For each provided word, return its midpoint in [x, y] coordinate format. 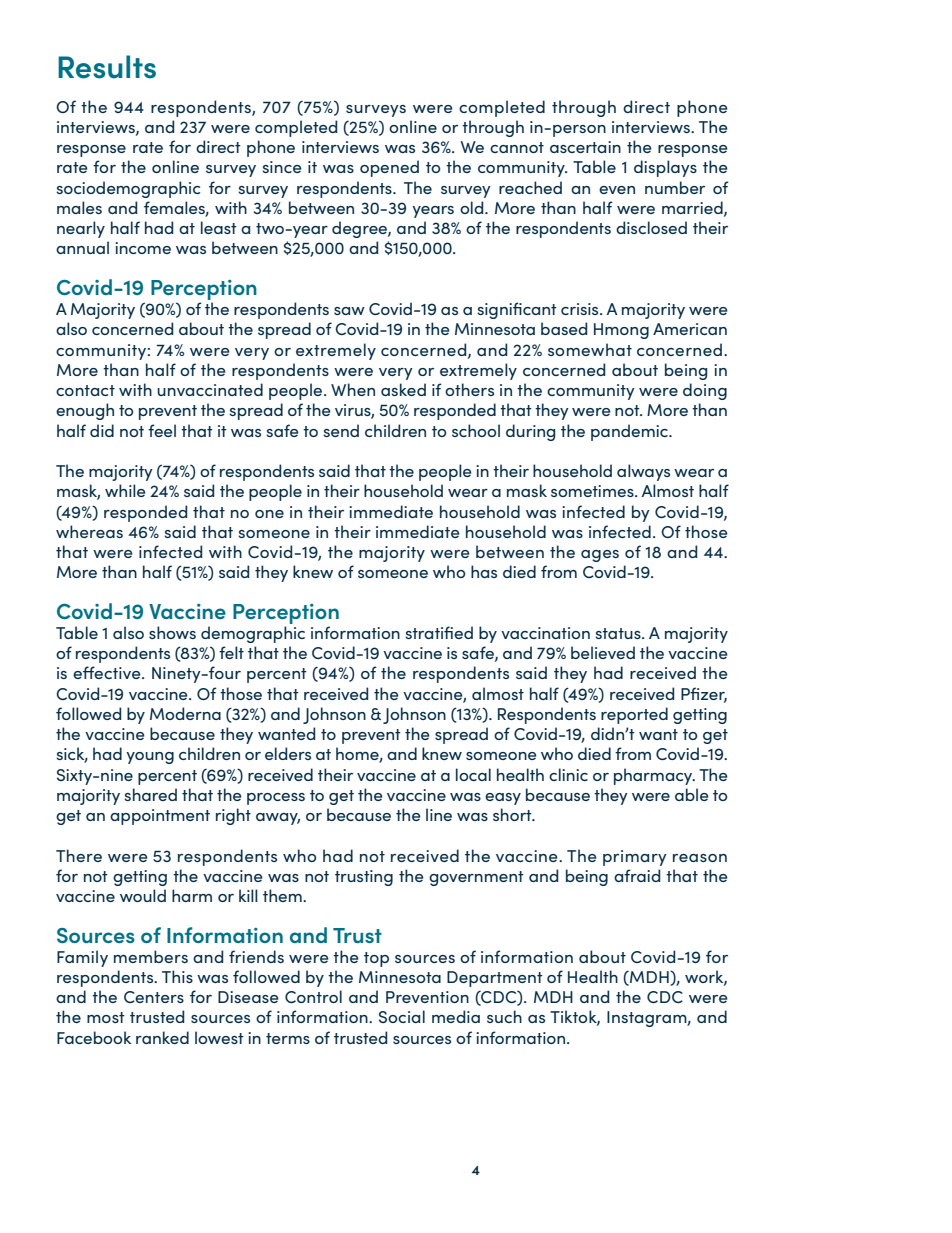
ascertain [585, 147]
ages [600, 556]
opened [389, 168]
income [143, 248]
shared [150, 794]
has [484, 571]
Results [107, 67]
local [473, 774]
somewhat [590, 349]
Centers [154, 997]
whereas [89, 531]
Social [402, 1016]
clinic [568, 774]
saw [349, 311]
